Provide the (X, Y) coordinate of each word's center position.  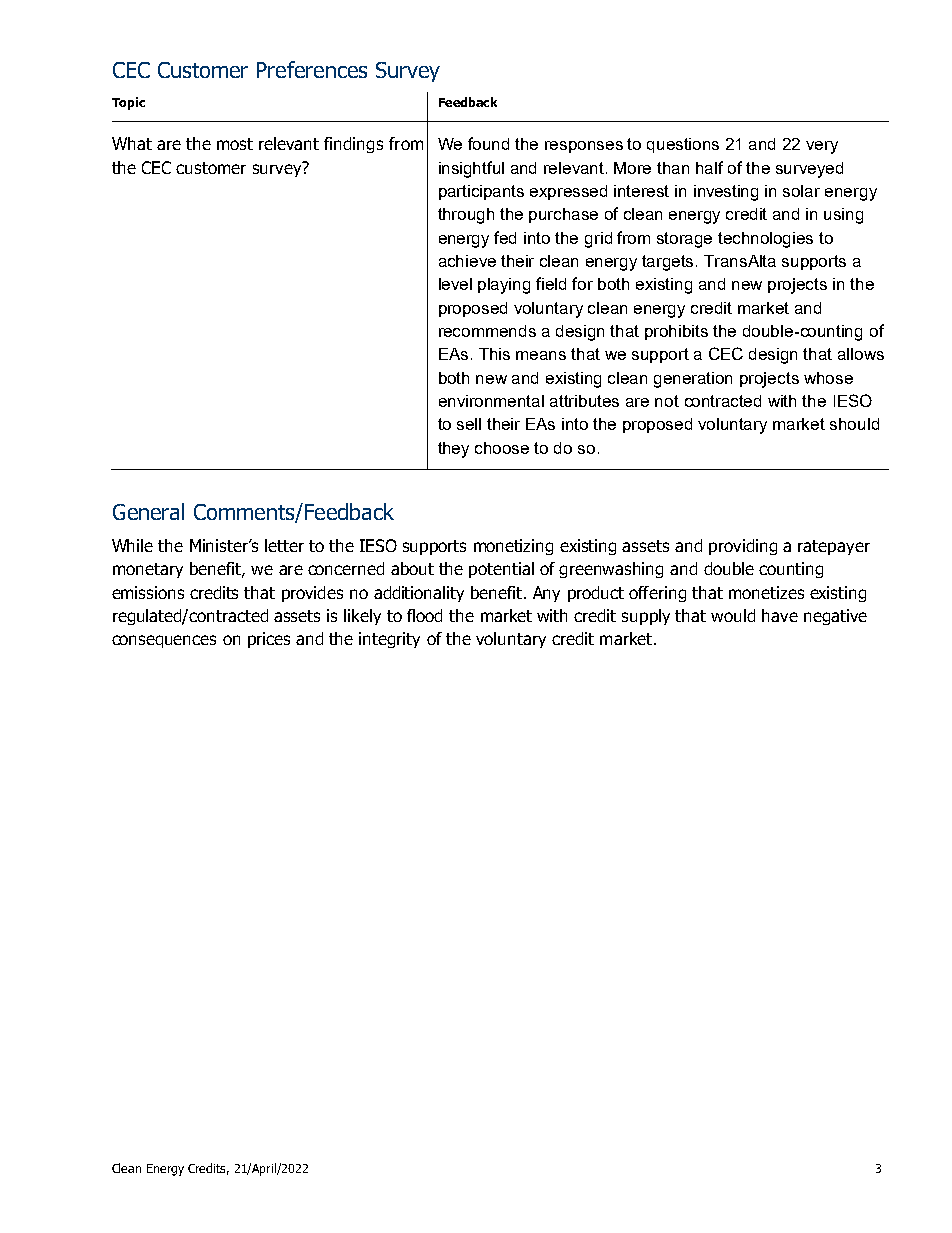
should (854, 424)
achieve (467, 261)
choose (502, 448)
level (455, 284)
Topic (128, 103)
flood (424, 615)
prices (269, 640)
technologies (765, 240)
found (488, 143)
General (148, 511)
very (822, 147)
